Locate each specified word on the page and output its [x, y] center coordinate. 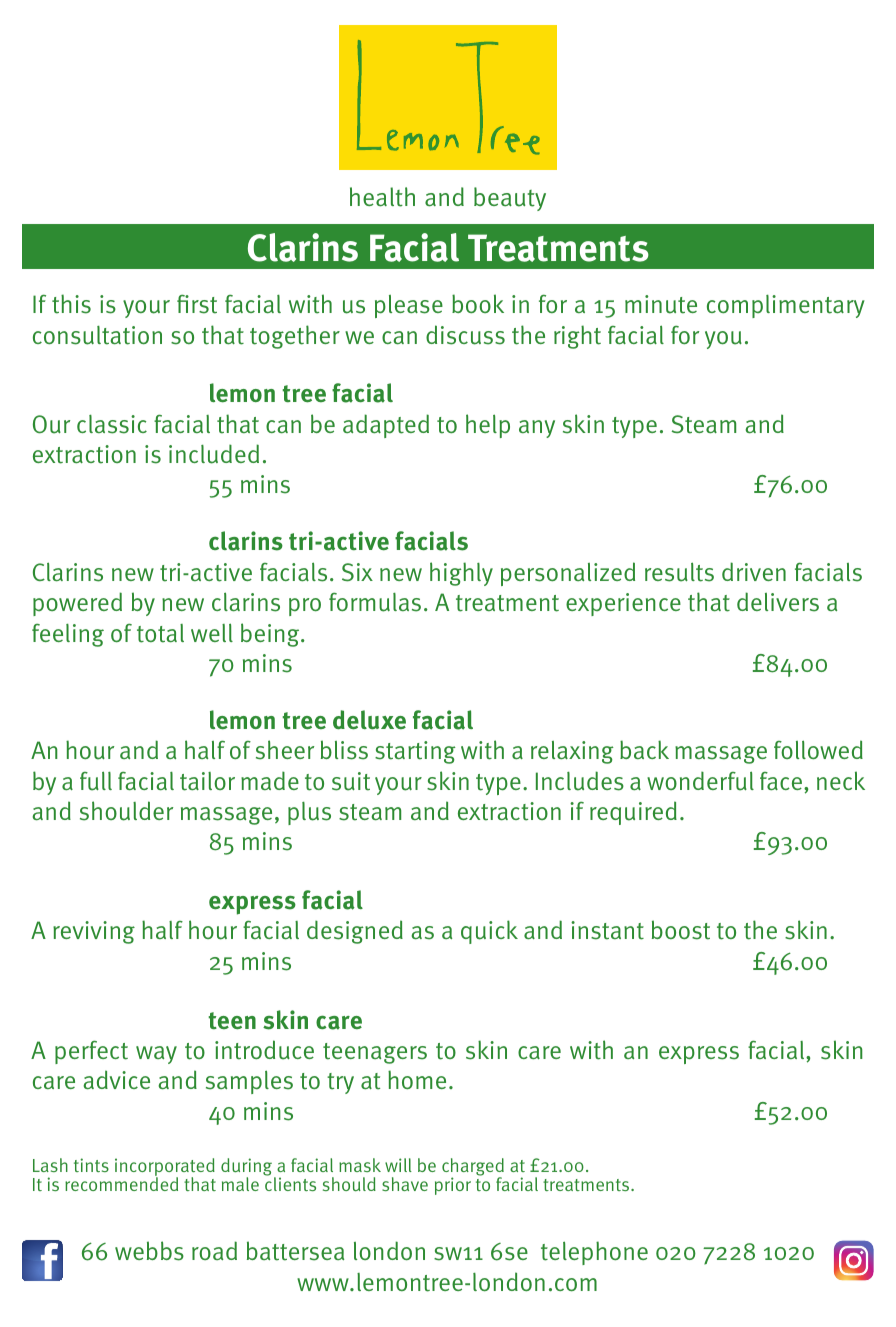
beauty [510, 199]
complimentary [786, 306]
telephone [594, 1253]
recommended [121, 1183]
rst [204, 305]
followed [818, 750]
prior [453, 1186]
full [96, 781]
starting [415, 752]
